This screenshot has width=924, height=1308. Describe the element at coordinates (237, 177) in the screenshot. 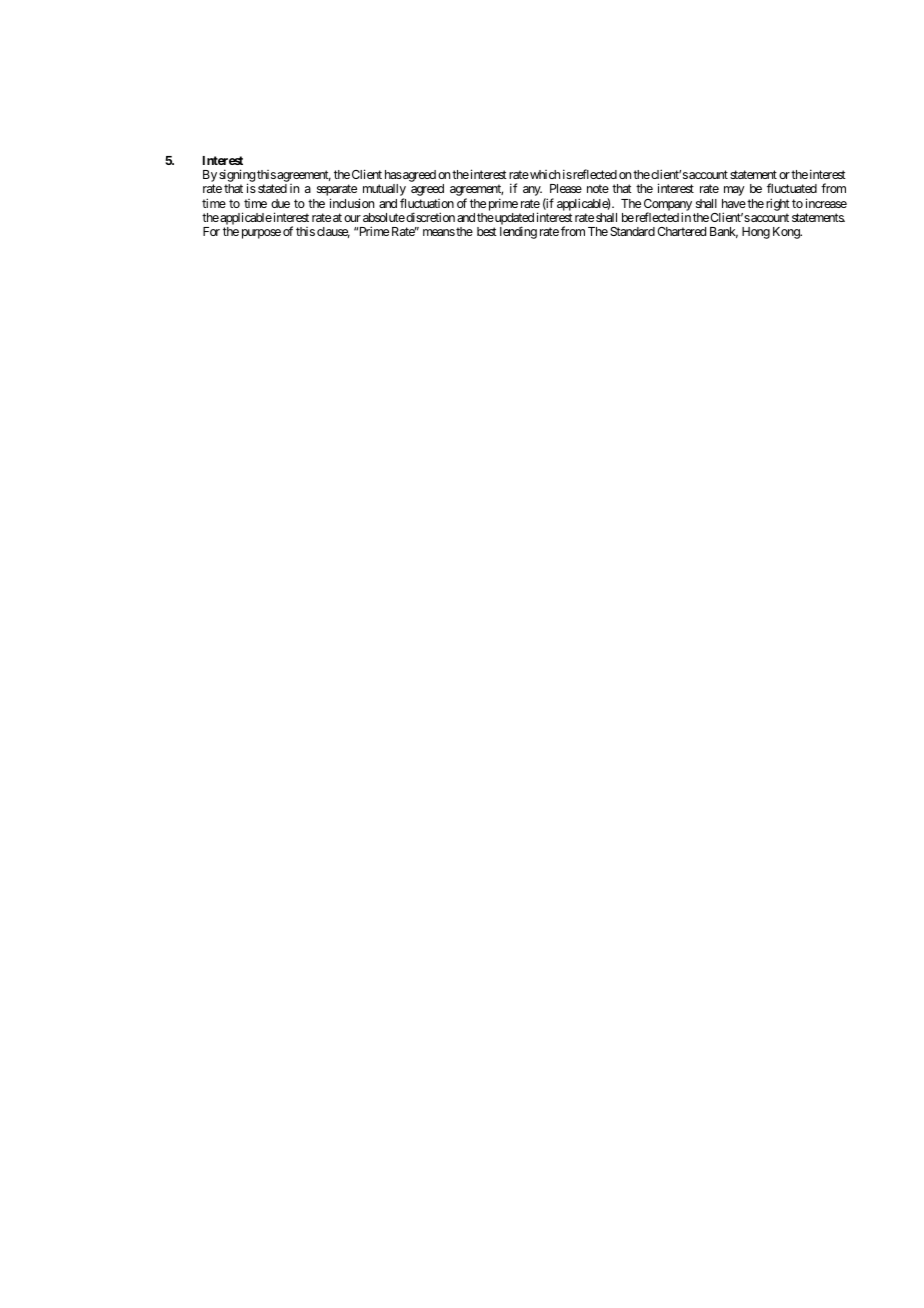

I see `signing` at that location.
